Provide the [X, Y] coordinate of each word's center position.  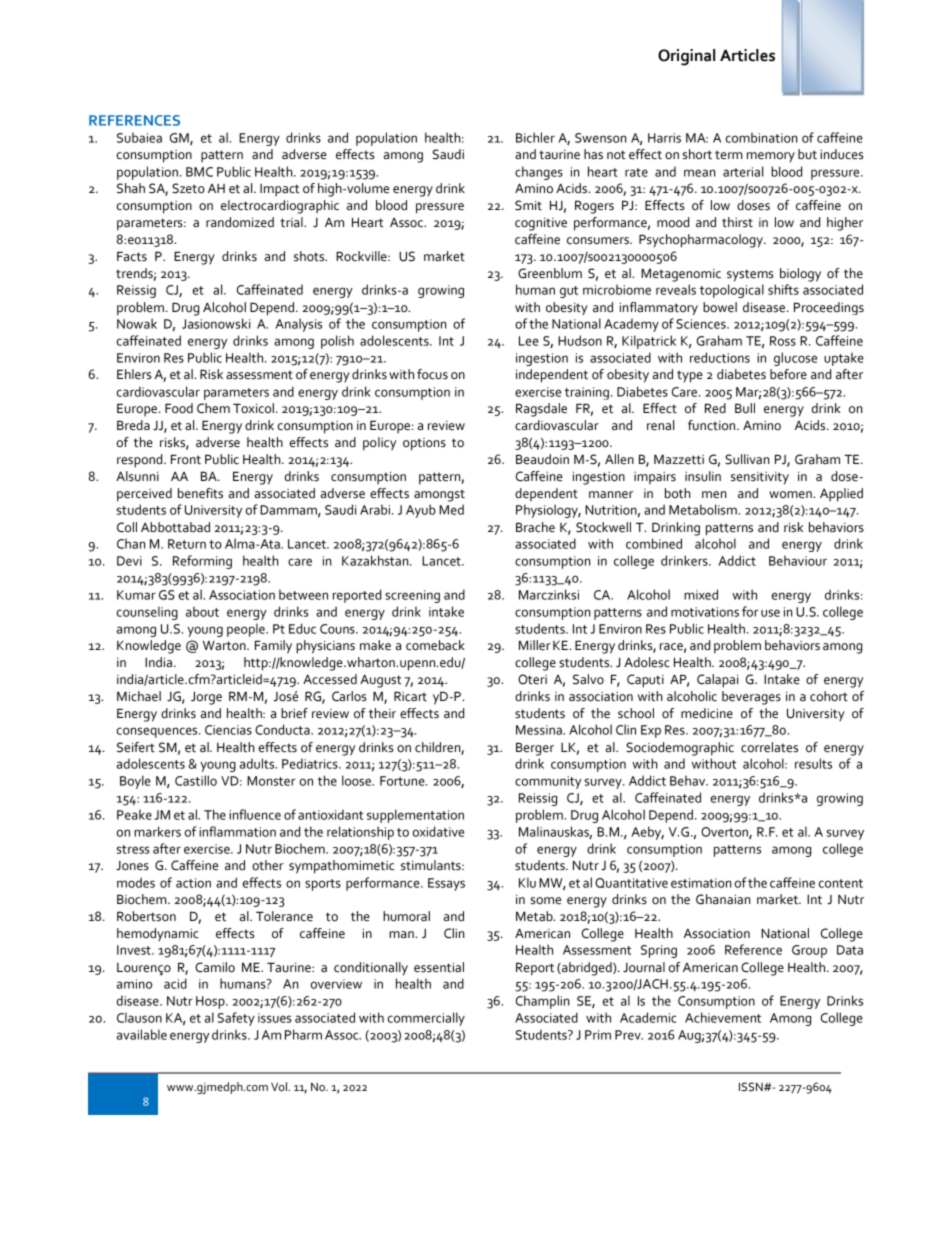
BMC [199, 172]
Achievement [723, 1017]
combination [762, 137]
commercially [426, 1019]
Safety [236, 1019]
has [593, 154]
